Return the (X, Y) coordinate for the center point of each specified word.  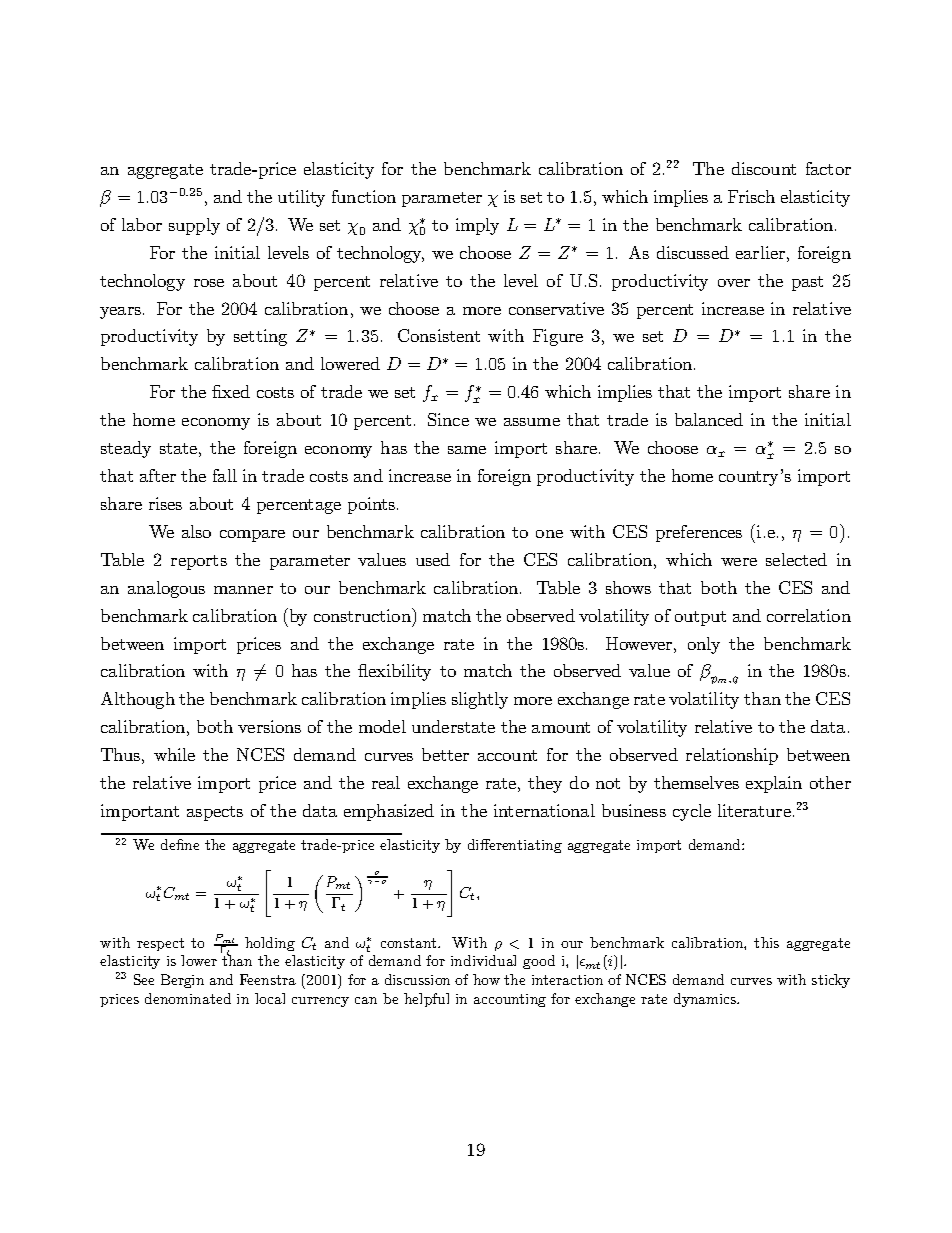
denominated (188, 998)
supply (194, 226)
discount (764, 168)
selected (796, 559)
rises (165, 503)
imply (477, 226)
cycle (692, 812)
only (704, 645)
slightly (480, 700)
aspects (215, 813)
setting (260, 337)
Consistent (439, 335)
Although (138, 700)
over (734, 283)
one (549, 534)
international (544, 810)
